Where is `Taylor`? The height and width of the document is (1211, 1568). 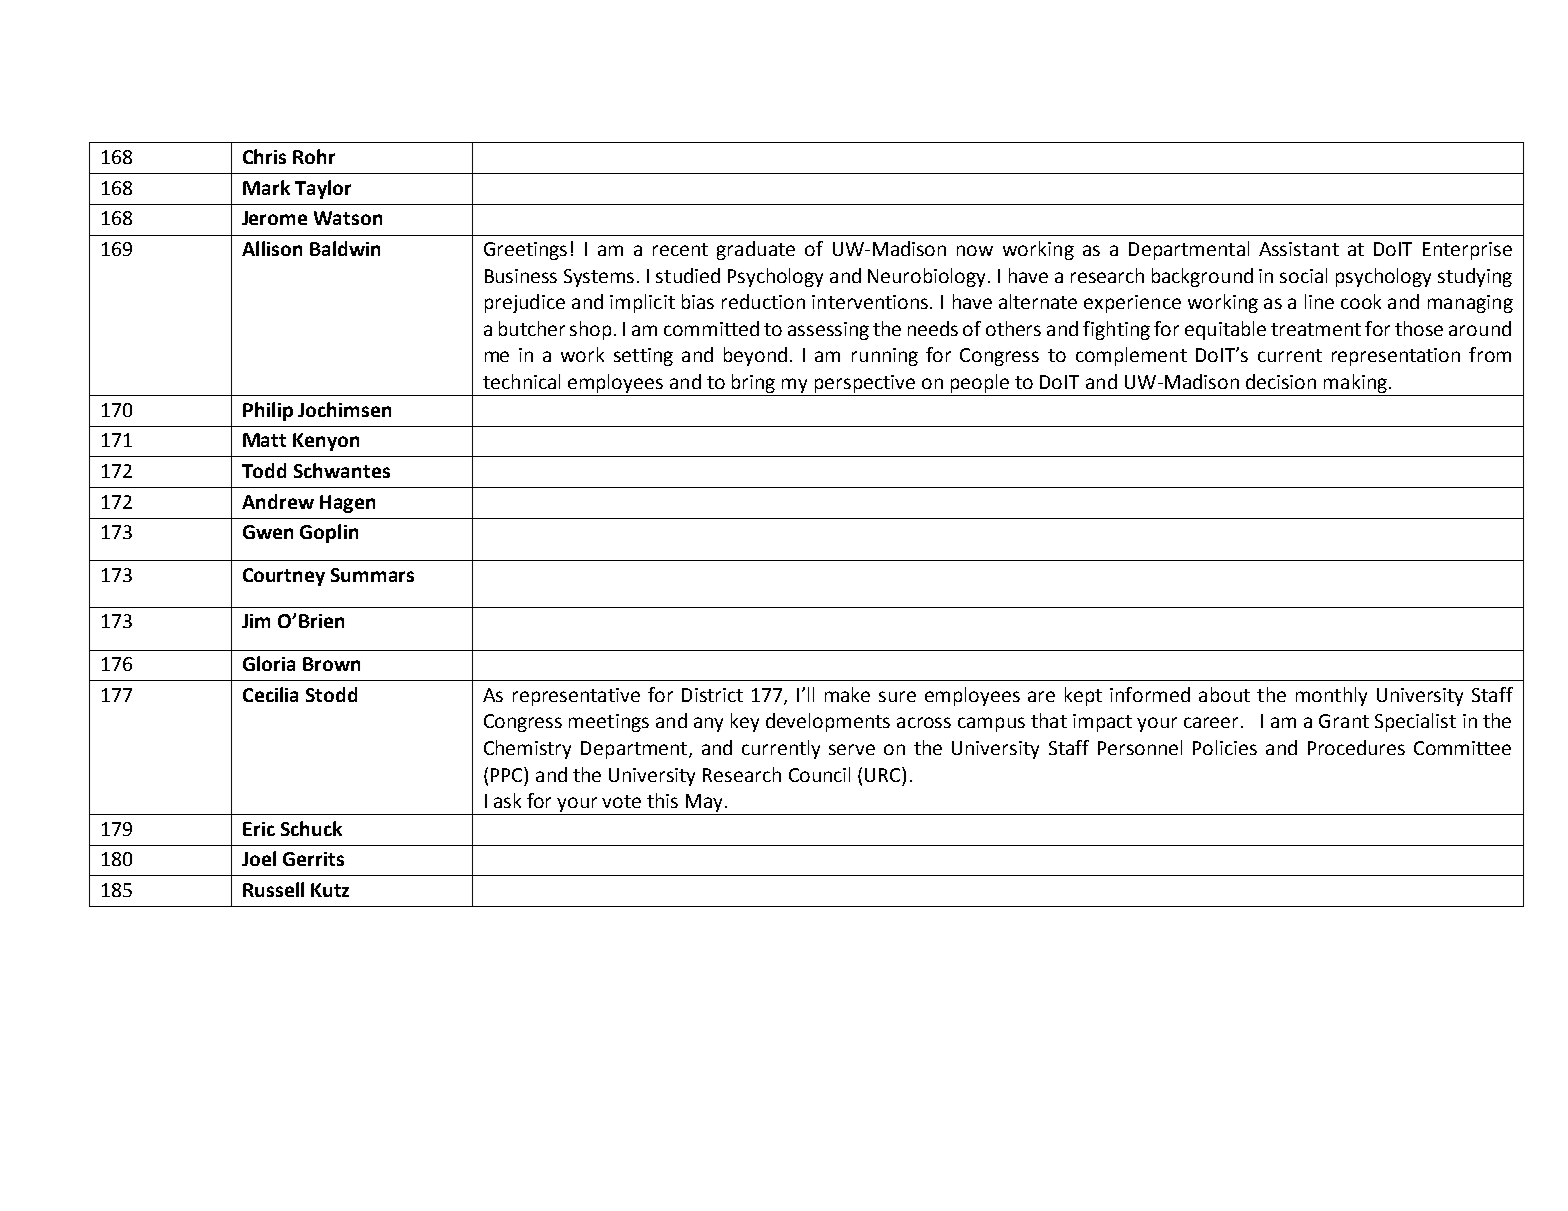
Taylor is located at coordinates (323, 189).
